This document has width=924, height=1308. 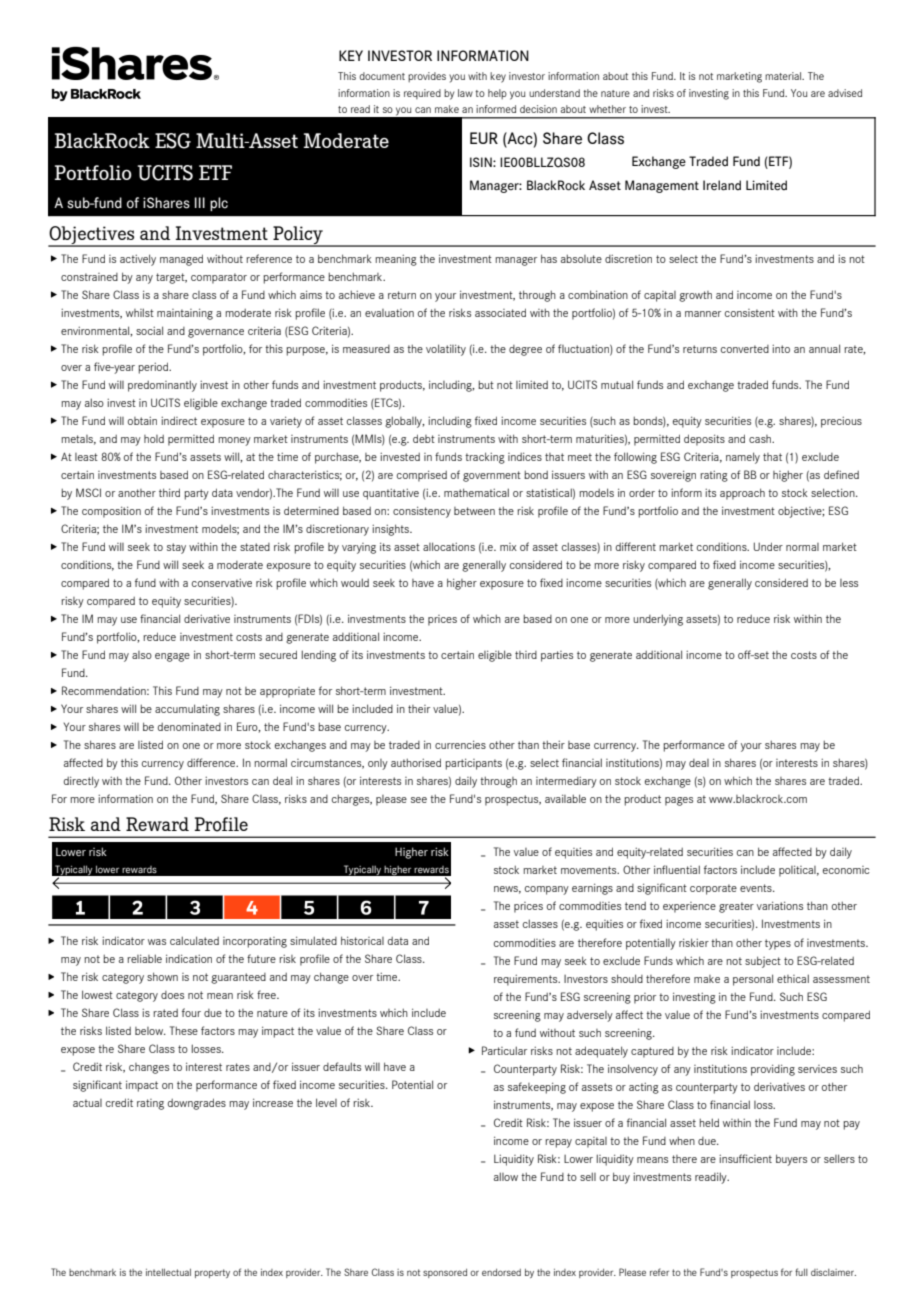 I want to click on subject, so click(x=763, y=962).
